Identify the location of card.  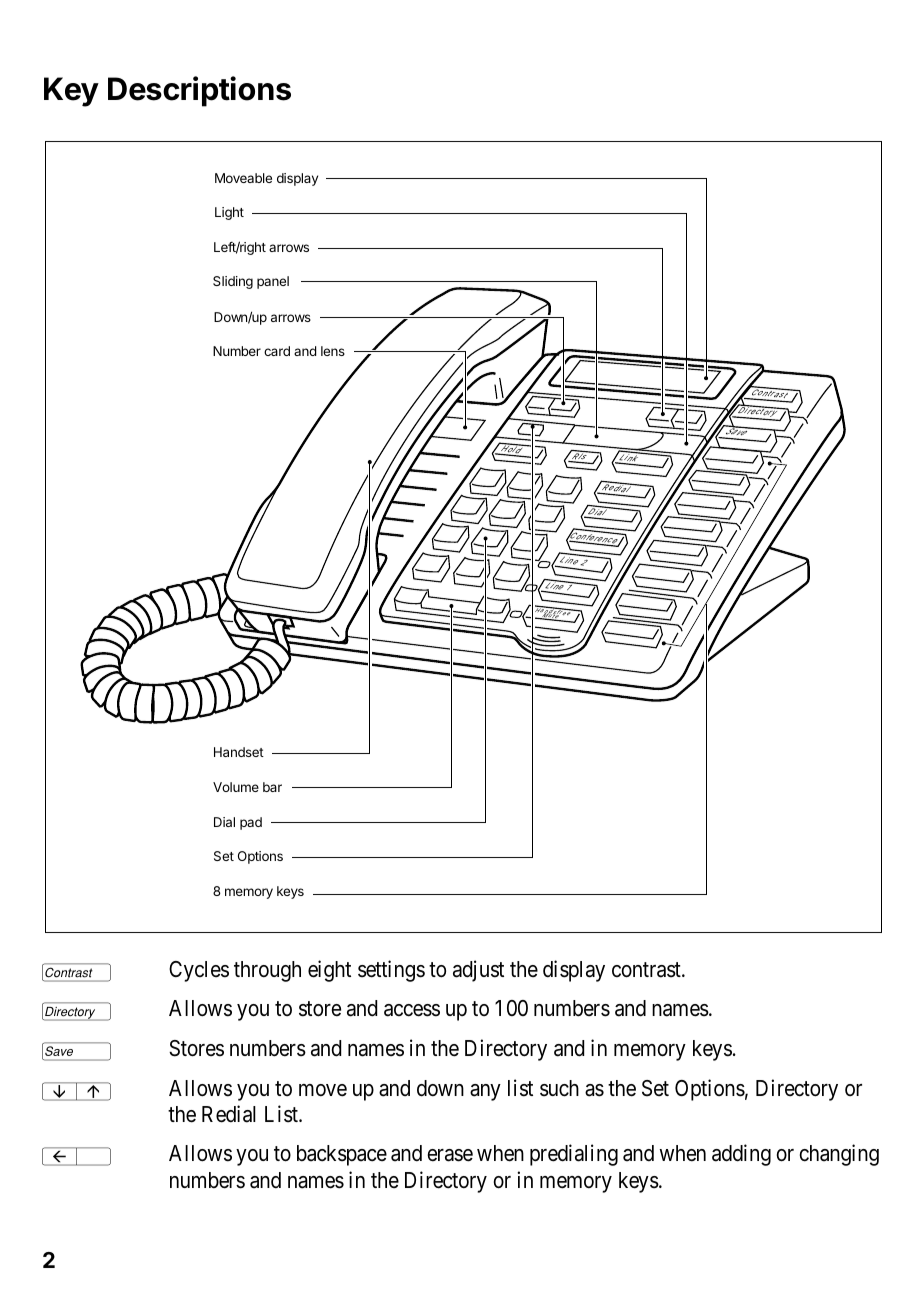
(277, 351).
